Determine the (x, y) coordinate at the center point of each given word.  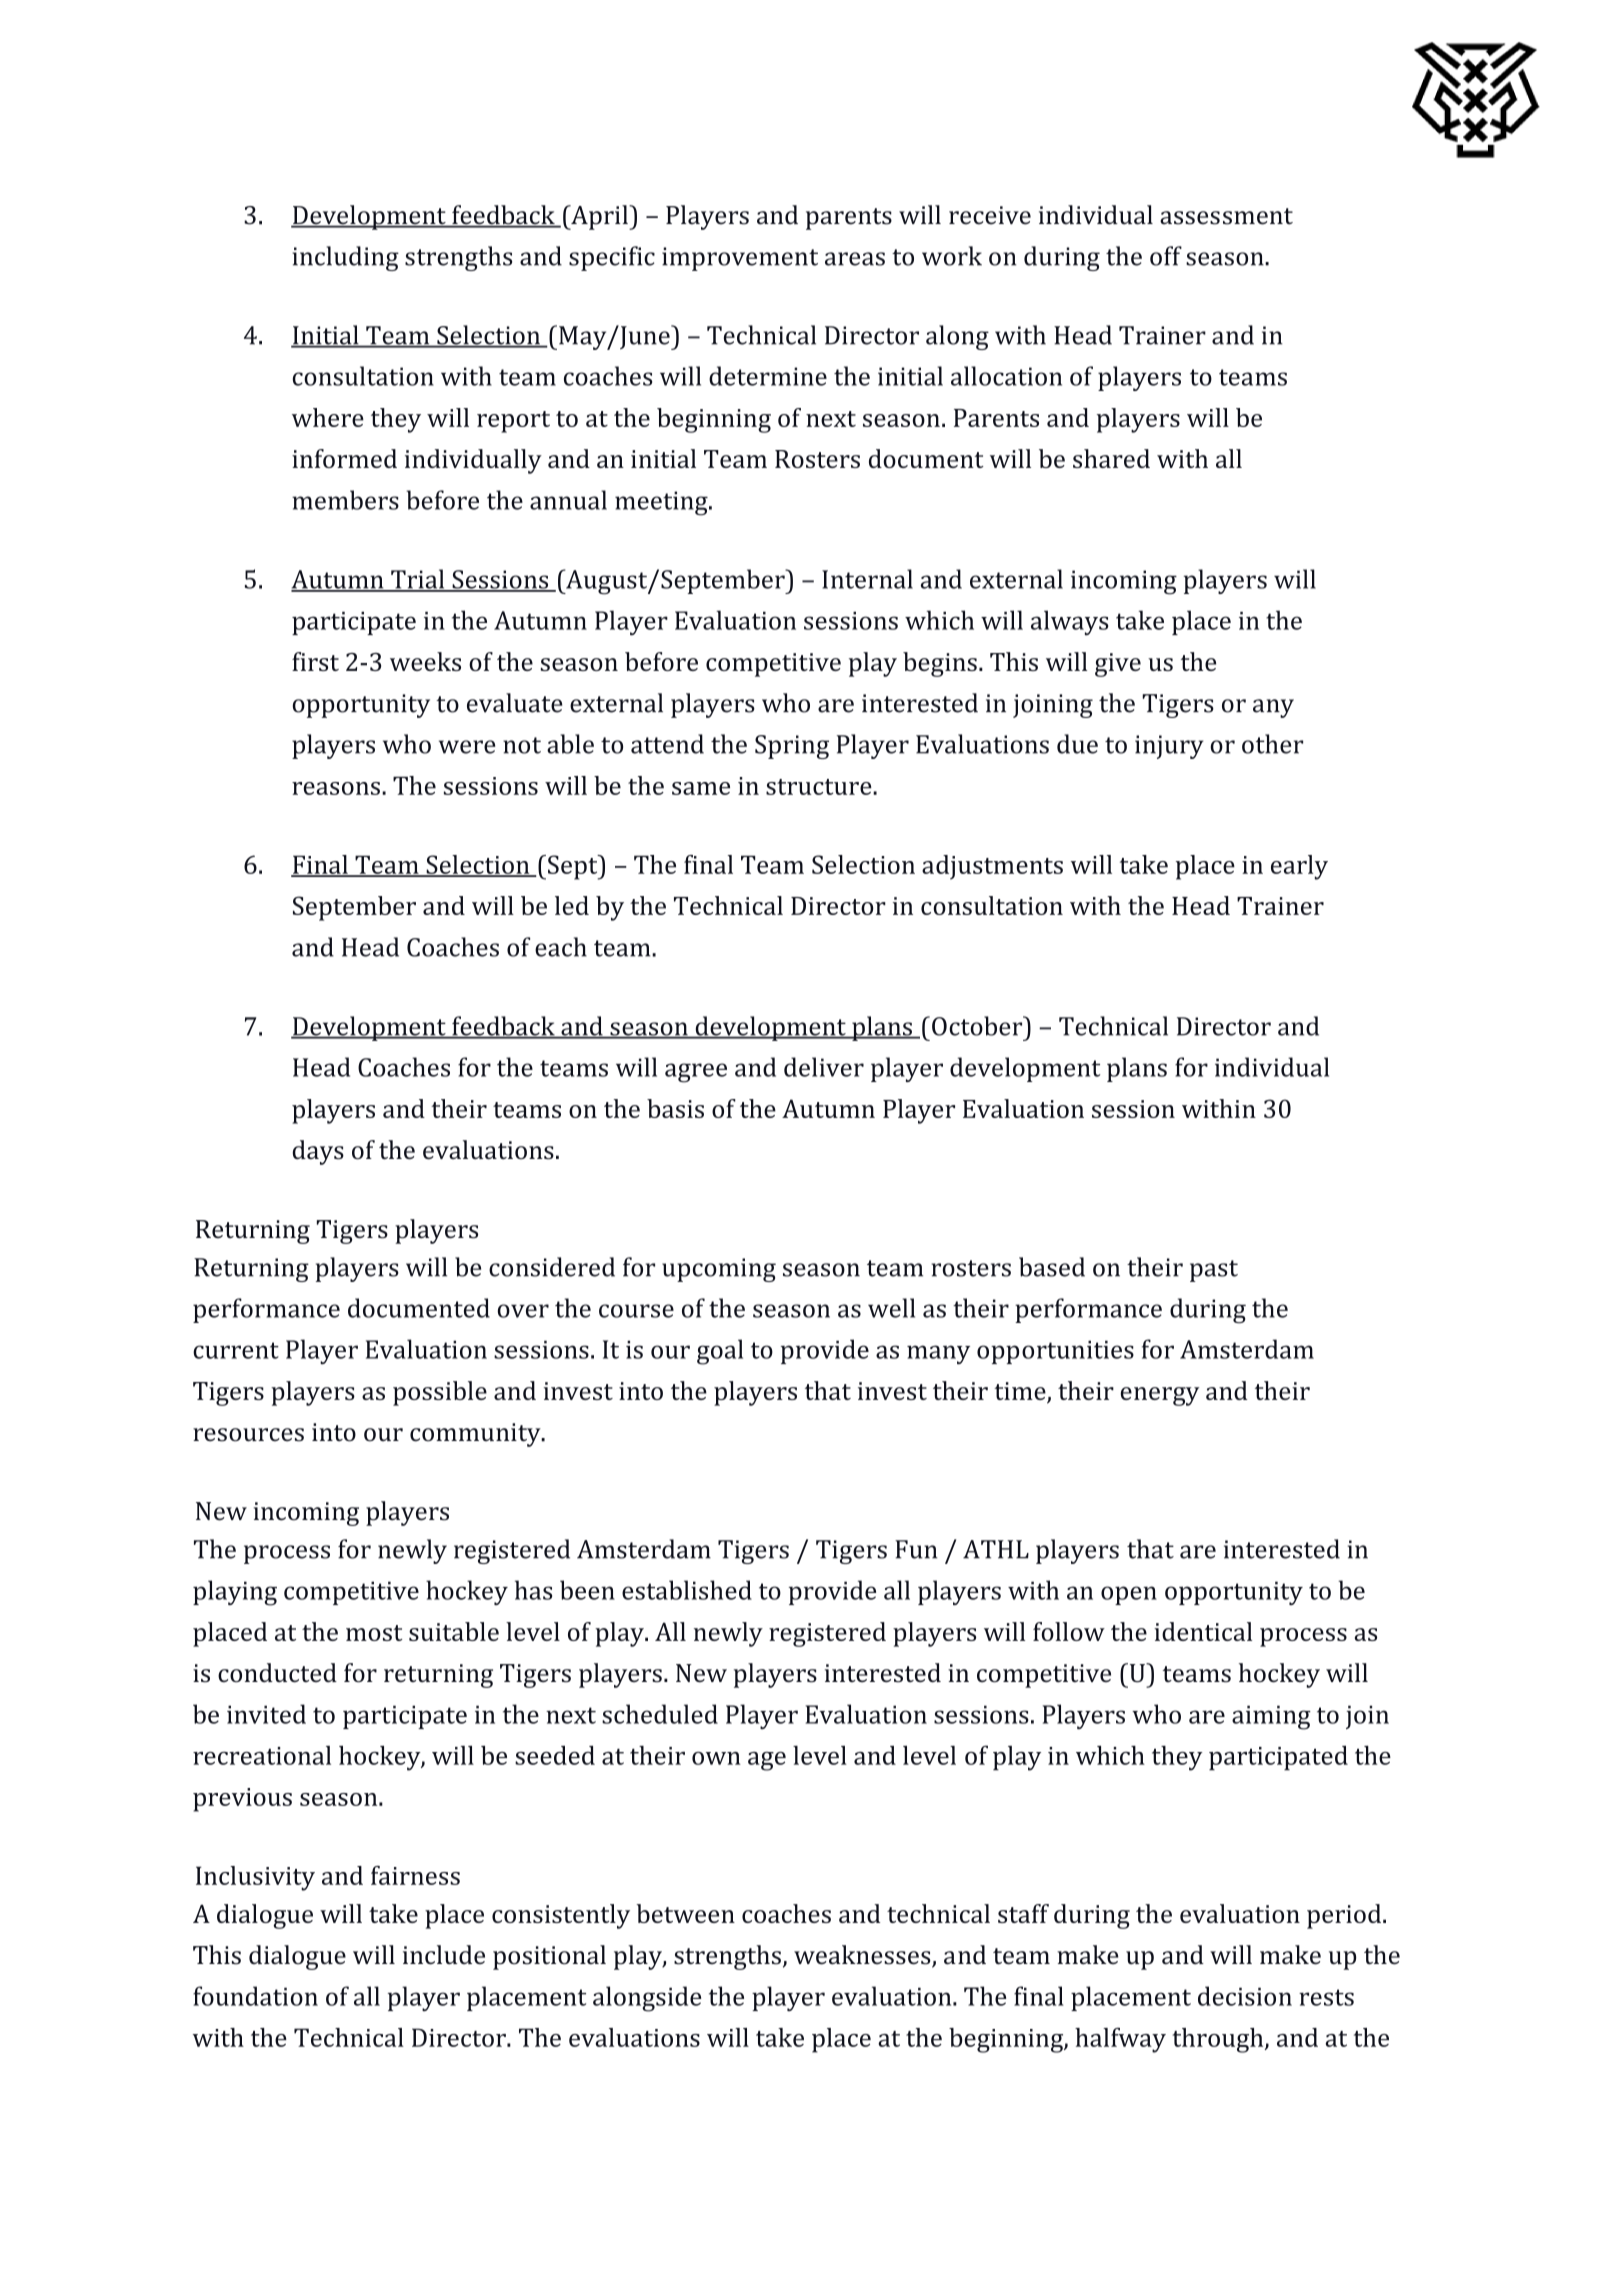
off (1166, 256)
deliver (824, 1067)
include (444, 1955)
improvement (740, 259)
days (318, 1152)
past (1214, 1271)
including (345, 258)
